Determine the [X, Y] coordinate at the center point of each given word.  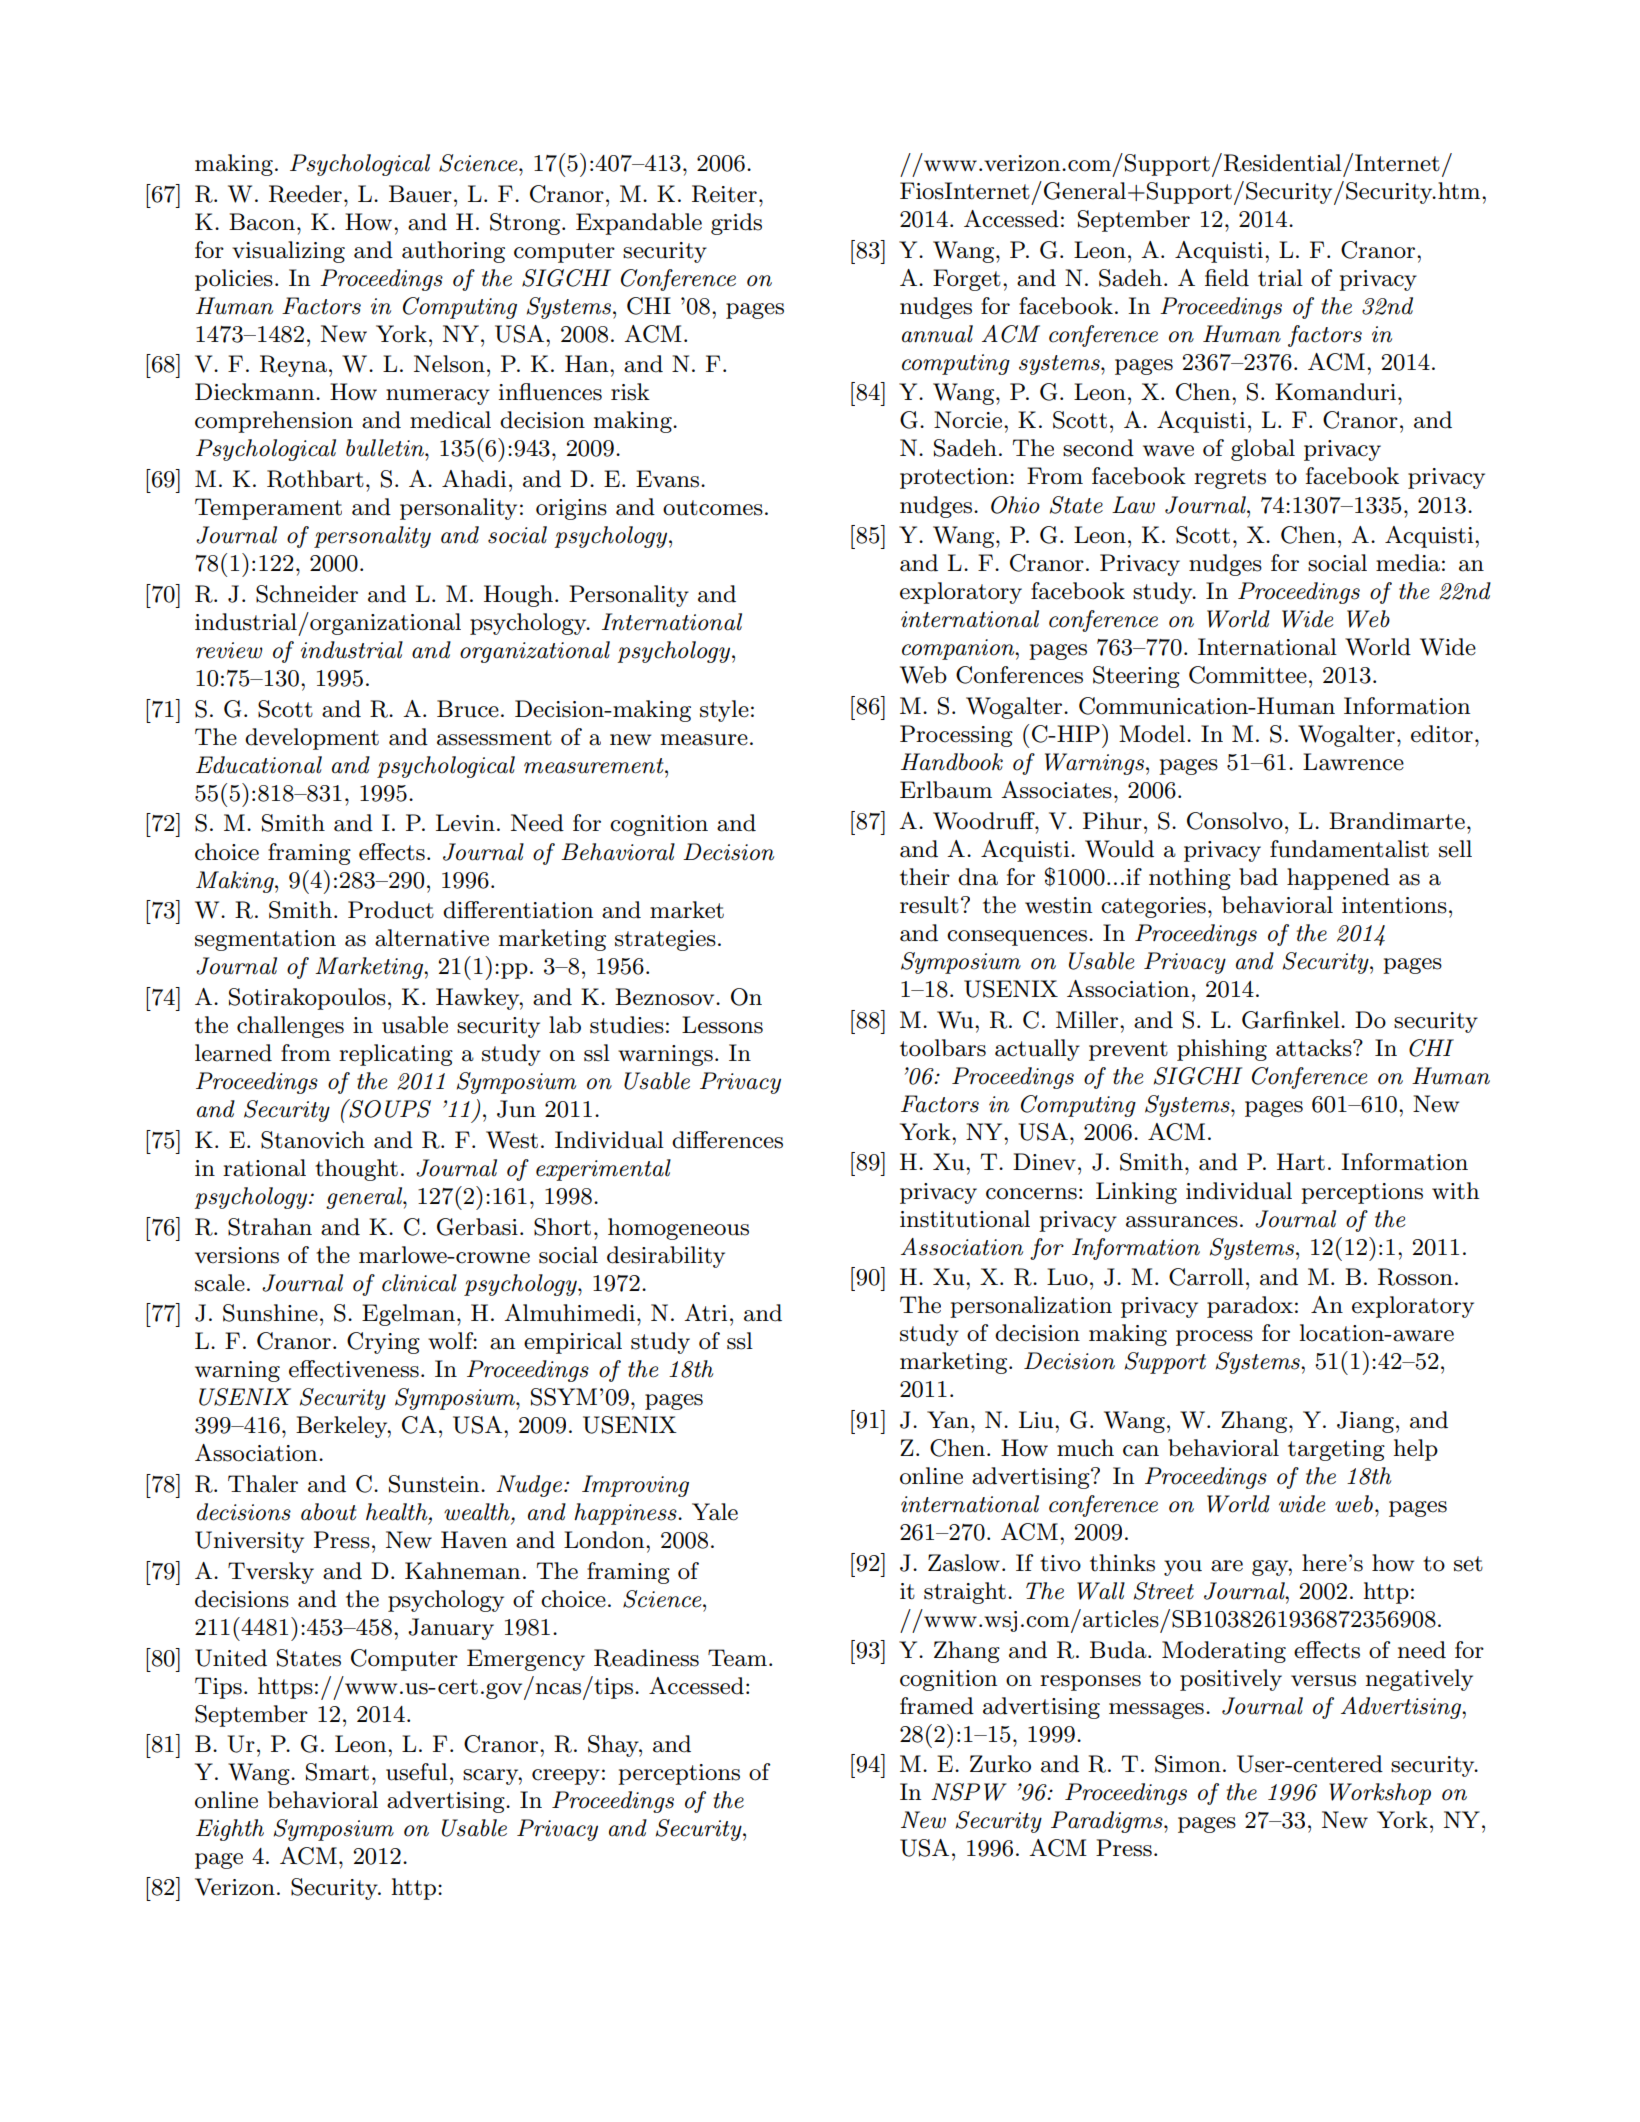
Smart [337, 1772]
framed [937, 1706]
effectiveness [354, 1369]
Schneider [307, 594]
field [1227, 278]
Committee [1248, 675]
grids [736, 224]
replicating [396, 1055]
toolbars [943, 1048]
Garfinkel [1292, 1020]
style [724, 711]
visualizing [288, 252]
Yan [948, 1420]
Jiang [1365, 1422]
